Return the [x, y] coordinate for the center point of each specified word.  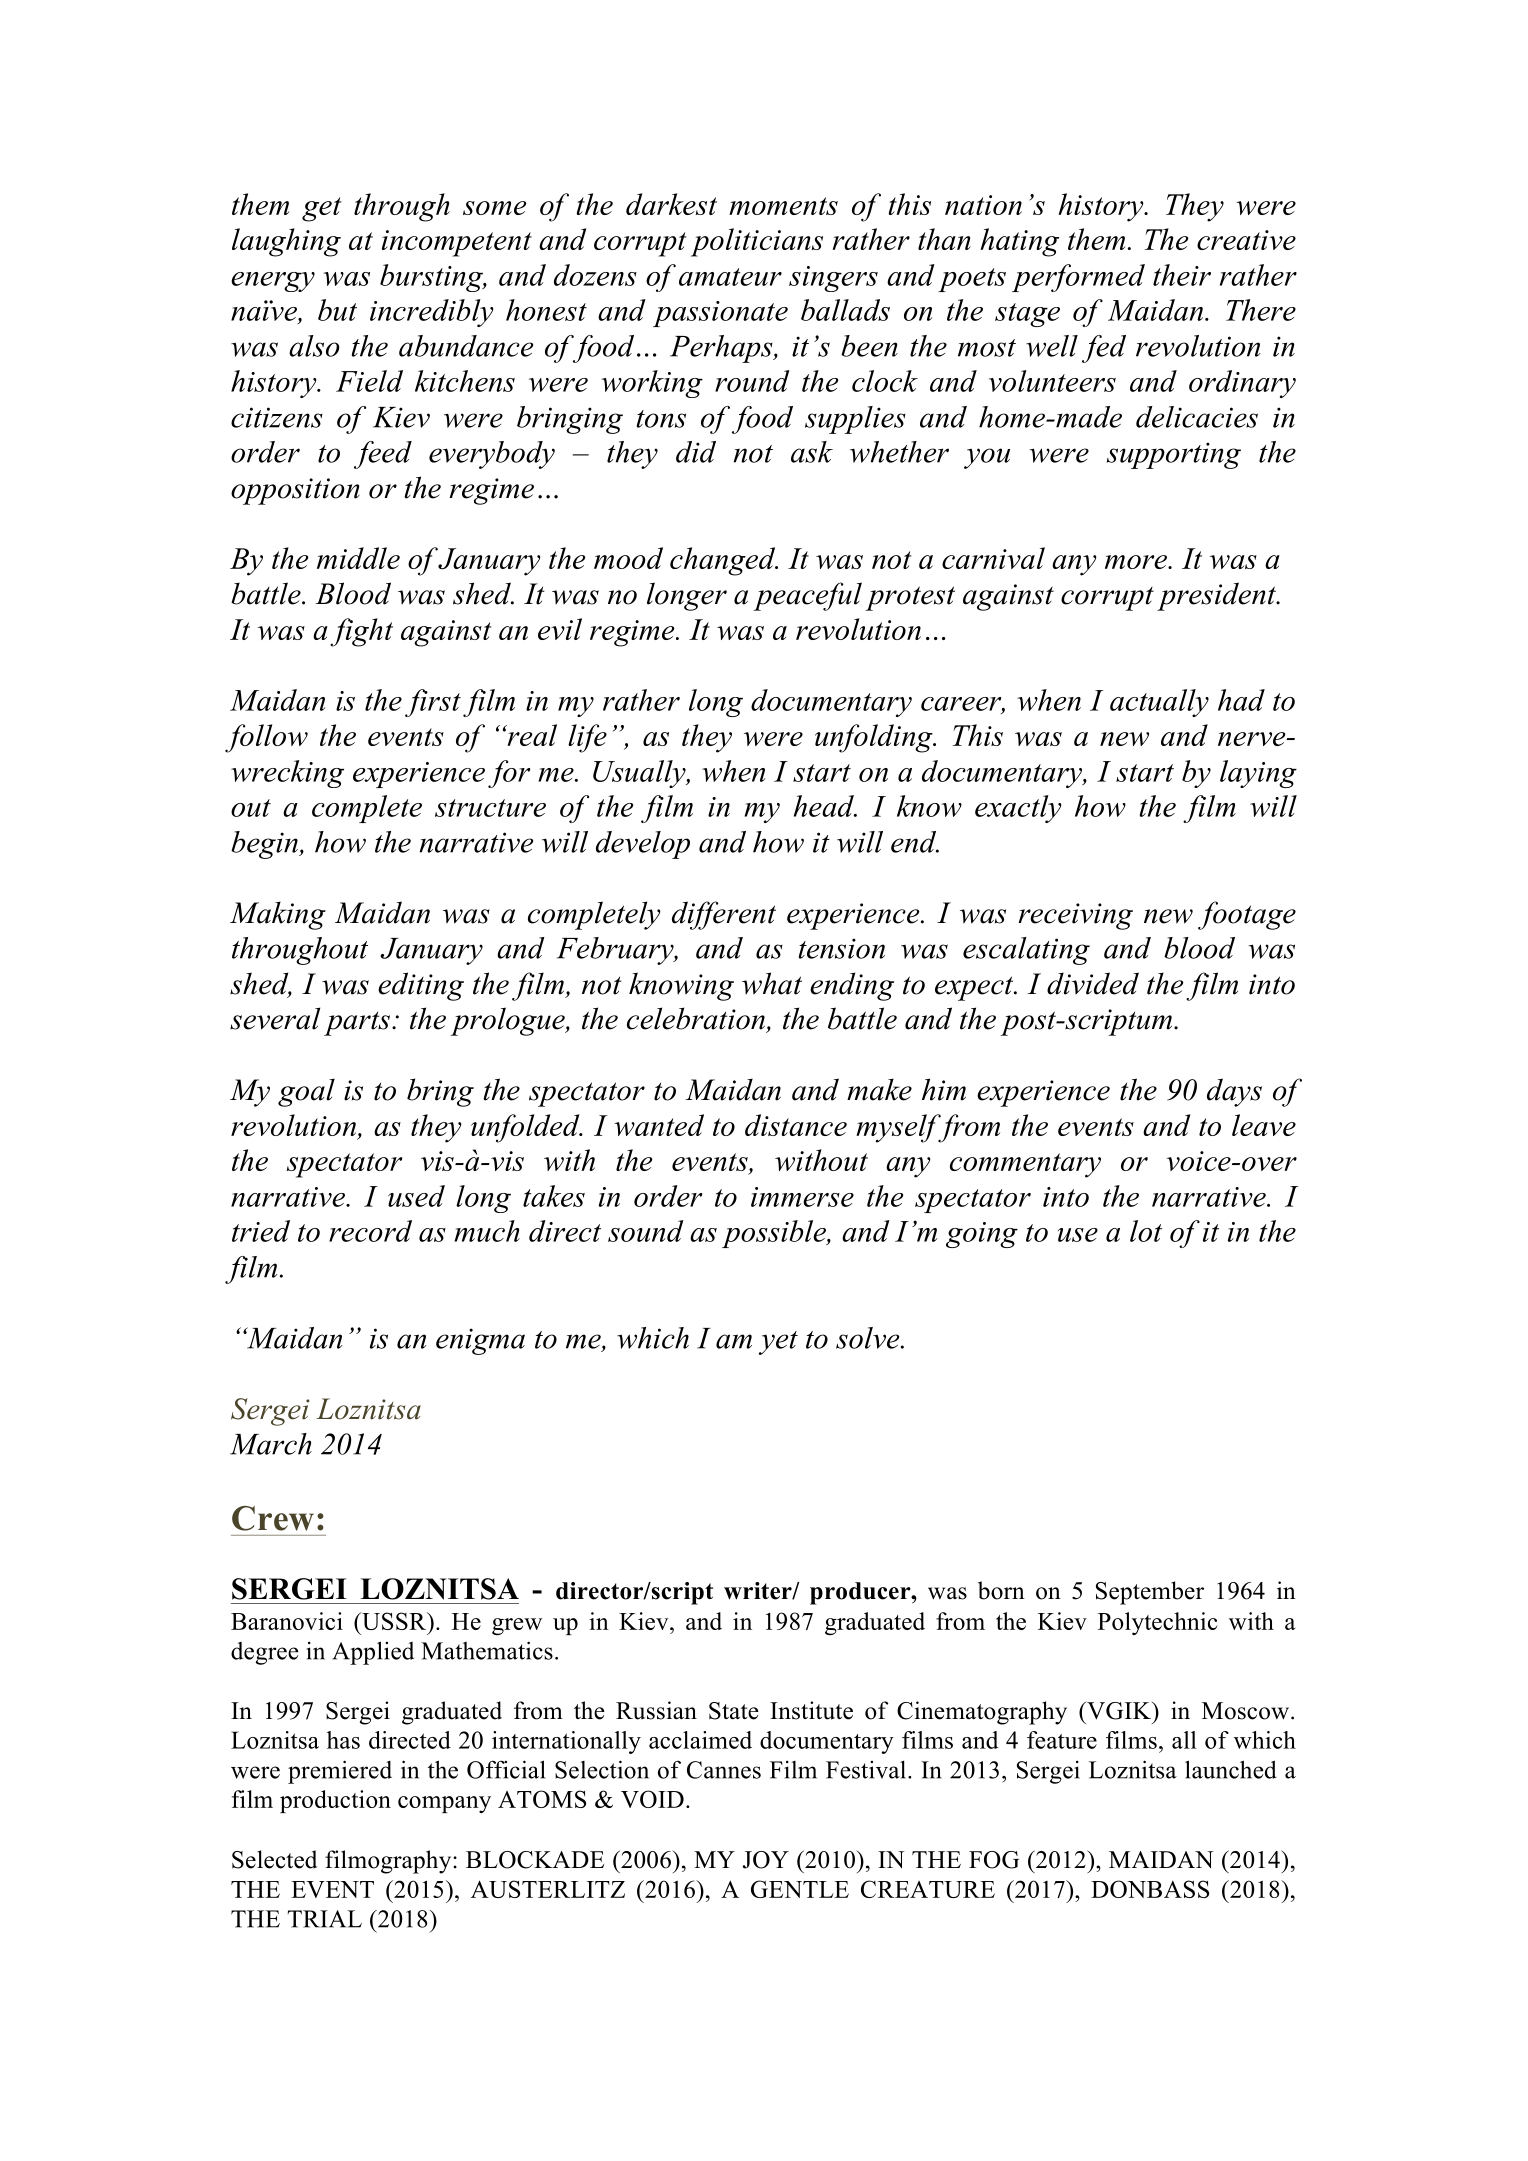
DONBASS [1150, 1889]
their [1182, 275]
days [1234, 1092]
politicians [757, 242]
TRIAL [325, 1919]
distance [796, 1125]
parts [357, 1024]
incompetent [457, 243]
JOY [766, 1860]
